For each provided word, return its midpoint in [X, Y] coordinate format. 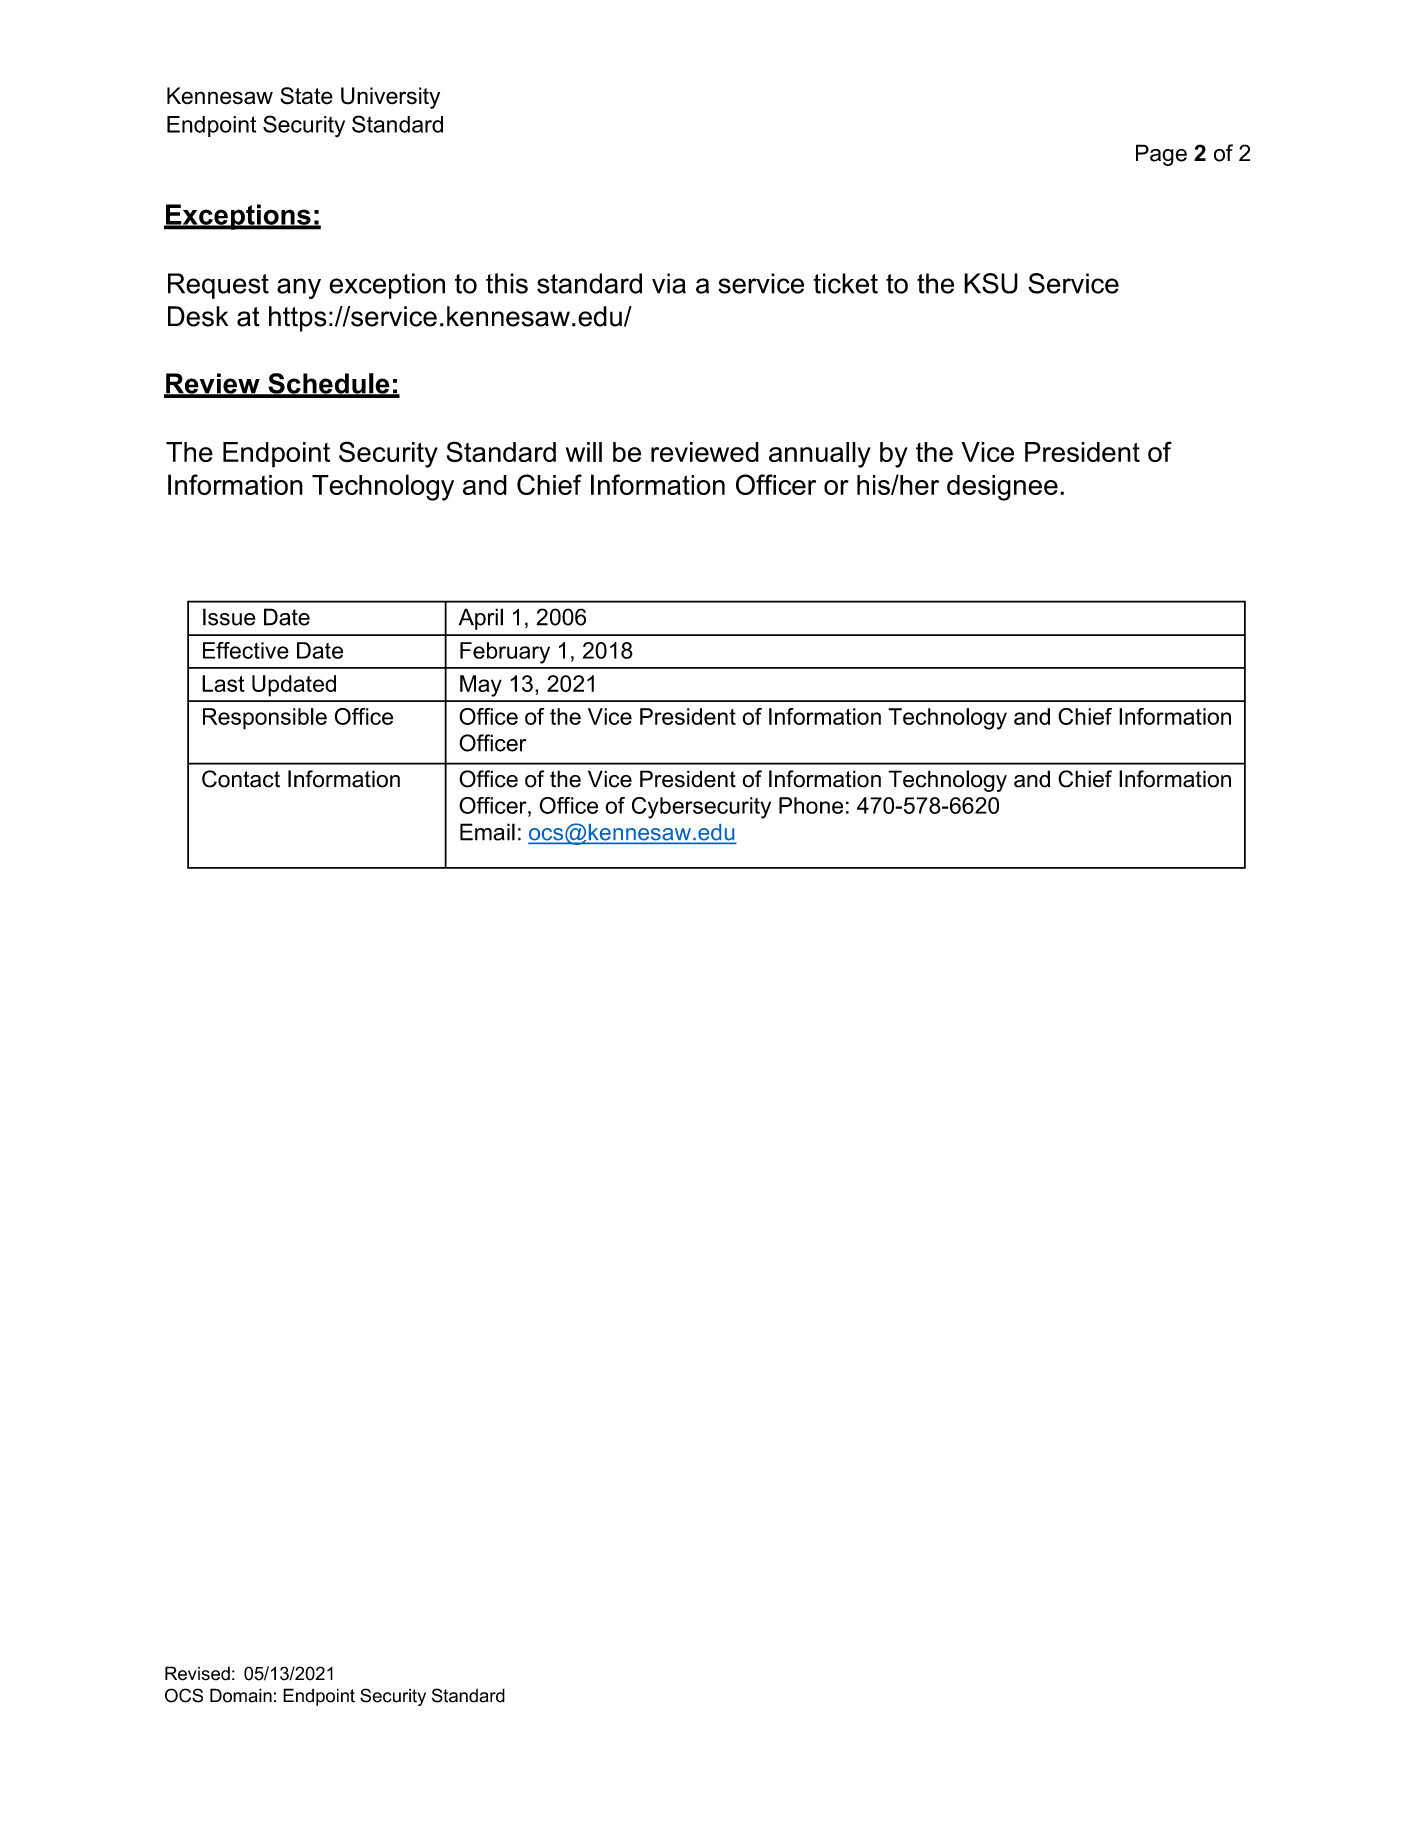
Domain [241, 1695]
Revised [197, 1673]
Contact [241, 779]
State [306, 96]
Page [1161, 155]
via [669, 283]
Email [487, 832]
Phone [811, 805]
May [481, 686]
